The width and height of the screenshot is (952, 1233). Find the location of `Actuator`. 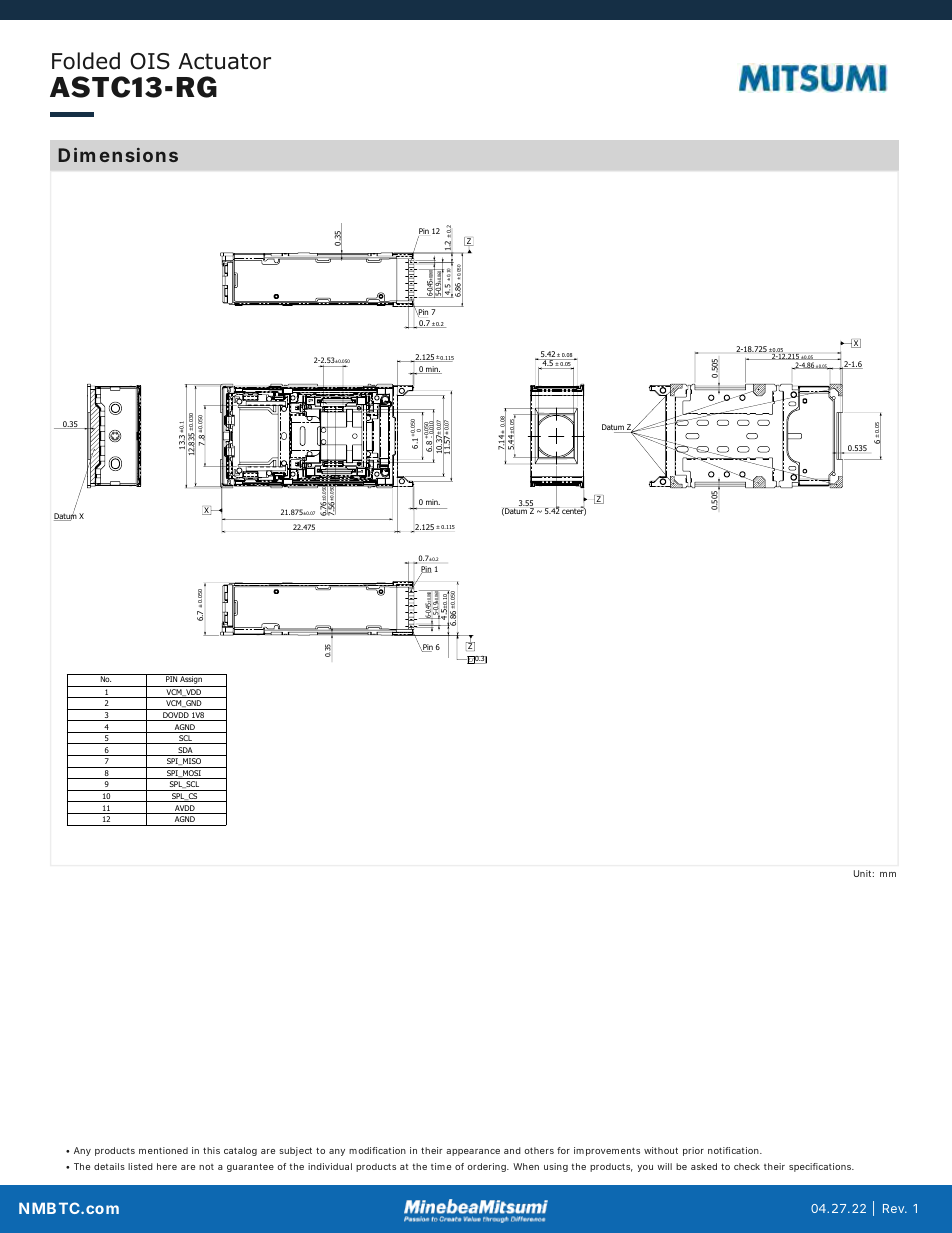

Actuator is located at coordinates (224, 61).
